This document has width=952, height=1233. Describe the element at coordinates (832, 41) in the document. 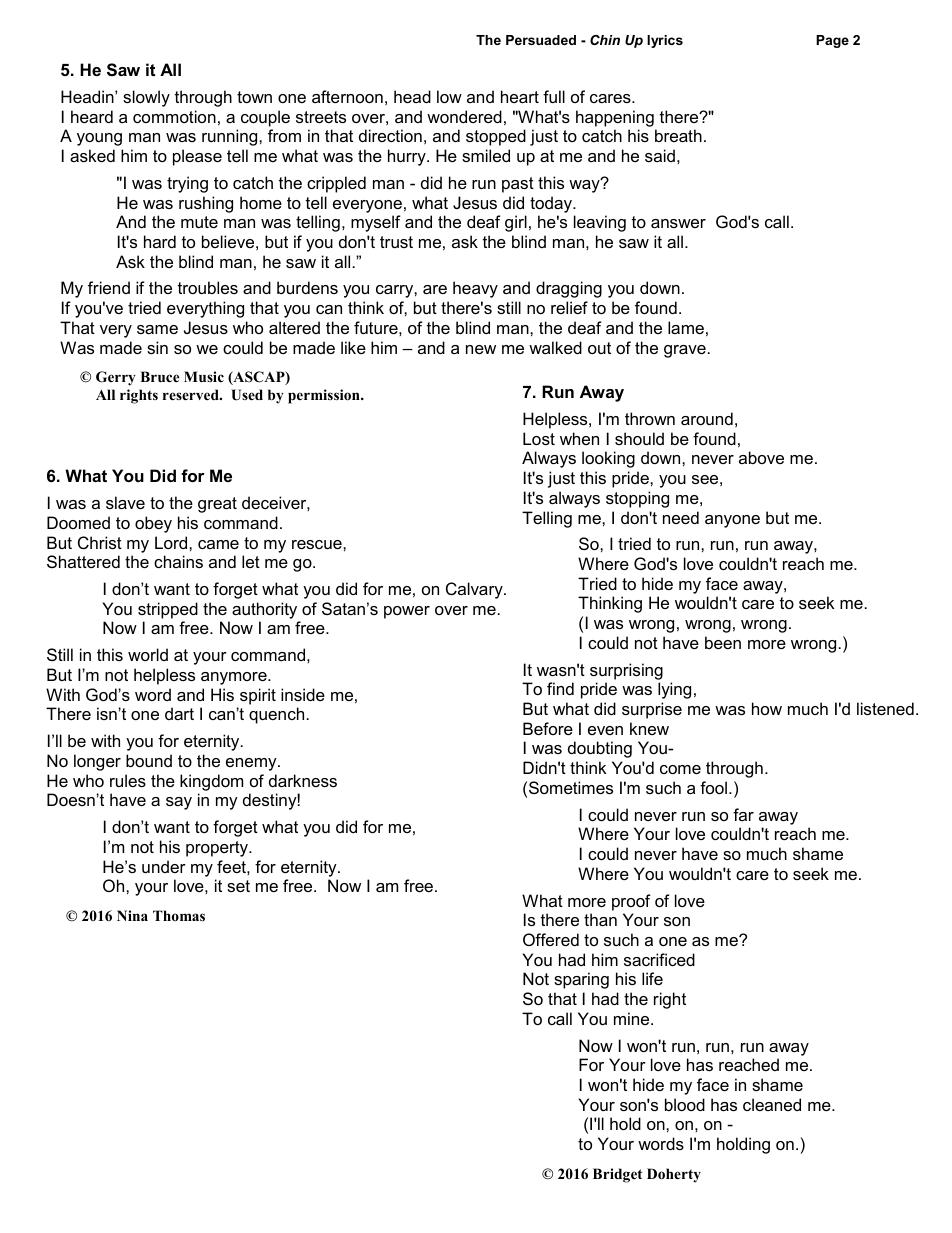

I see `Page` at that location.
